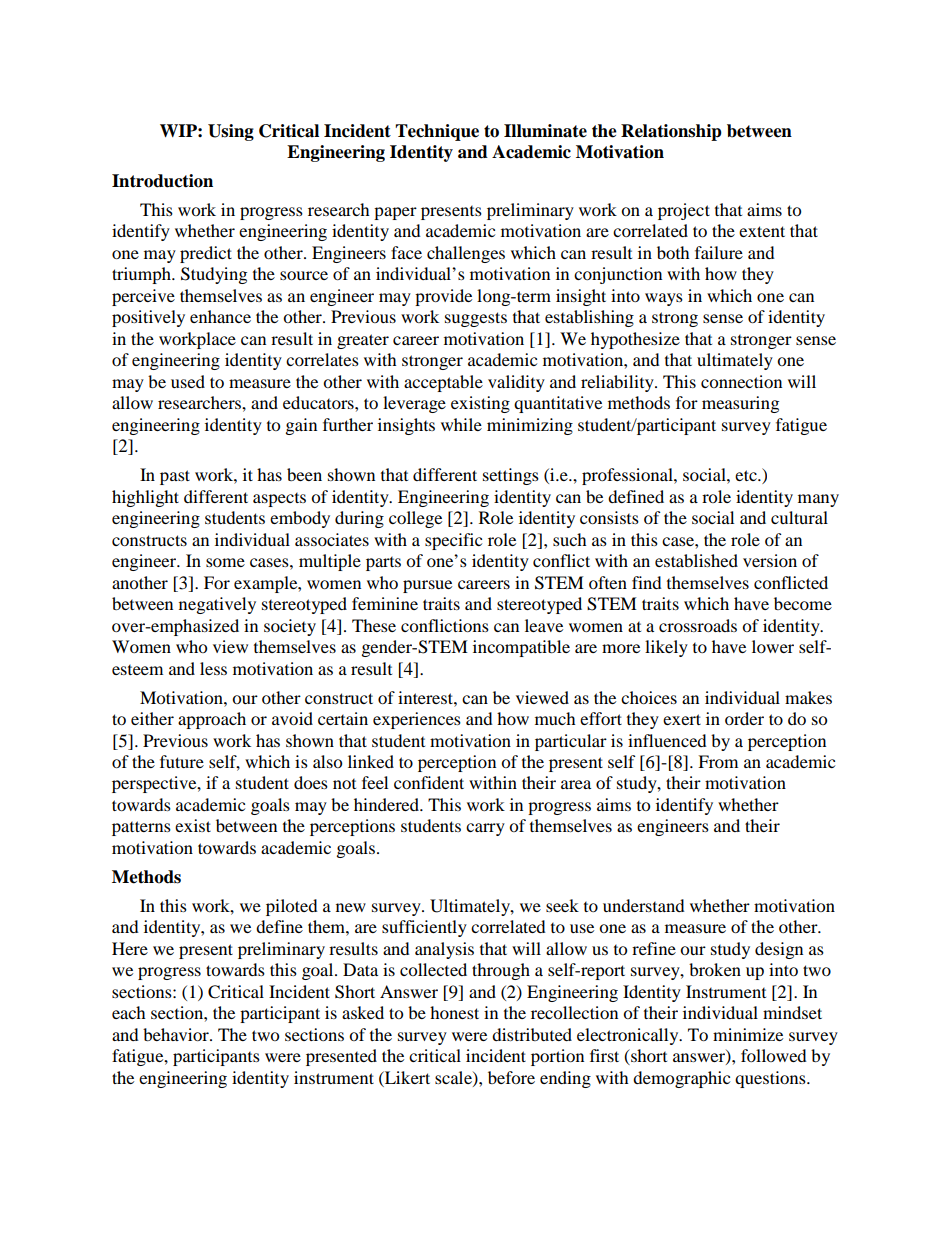 The height and width of the page is (1233, 952). What do you see at coordinates (217, 605) in the page?
I see `negatively` at bounding box center [217, 605].
